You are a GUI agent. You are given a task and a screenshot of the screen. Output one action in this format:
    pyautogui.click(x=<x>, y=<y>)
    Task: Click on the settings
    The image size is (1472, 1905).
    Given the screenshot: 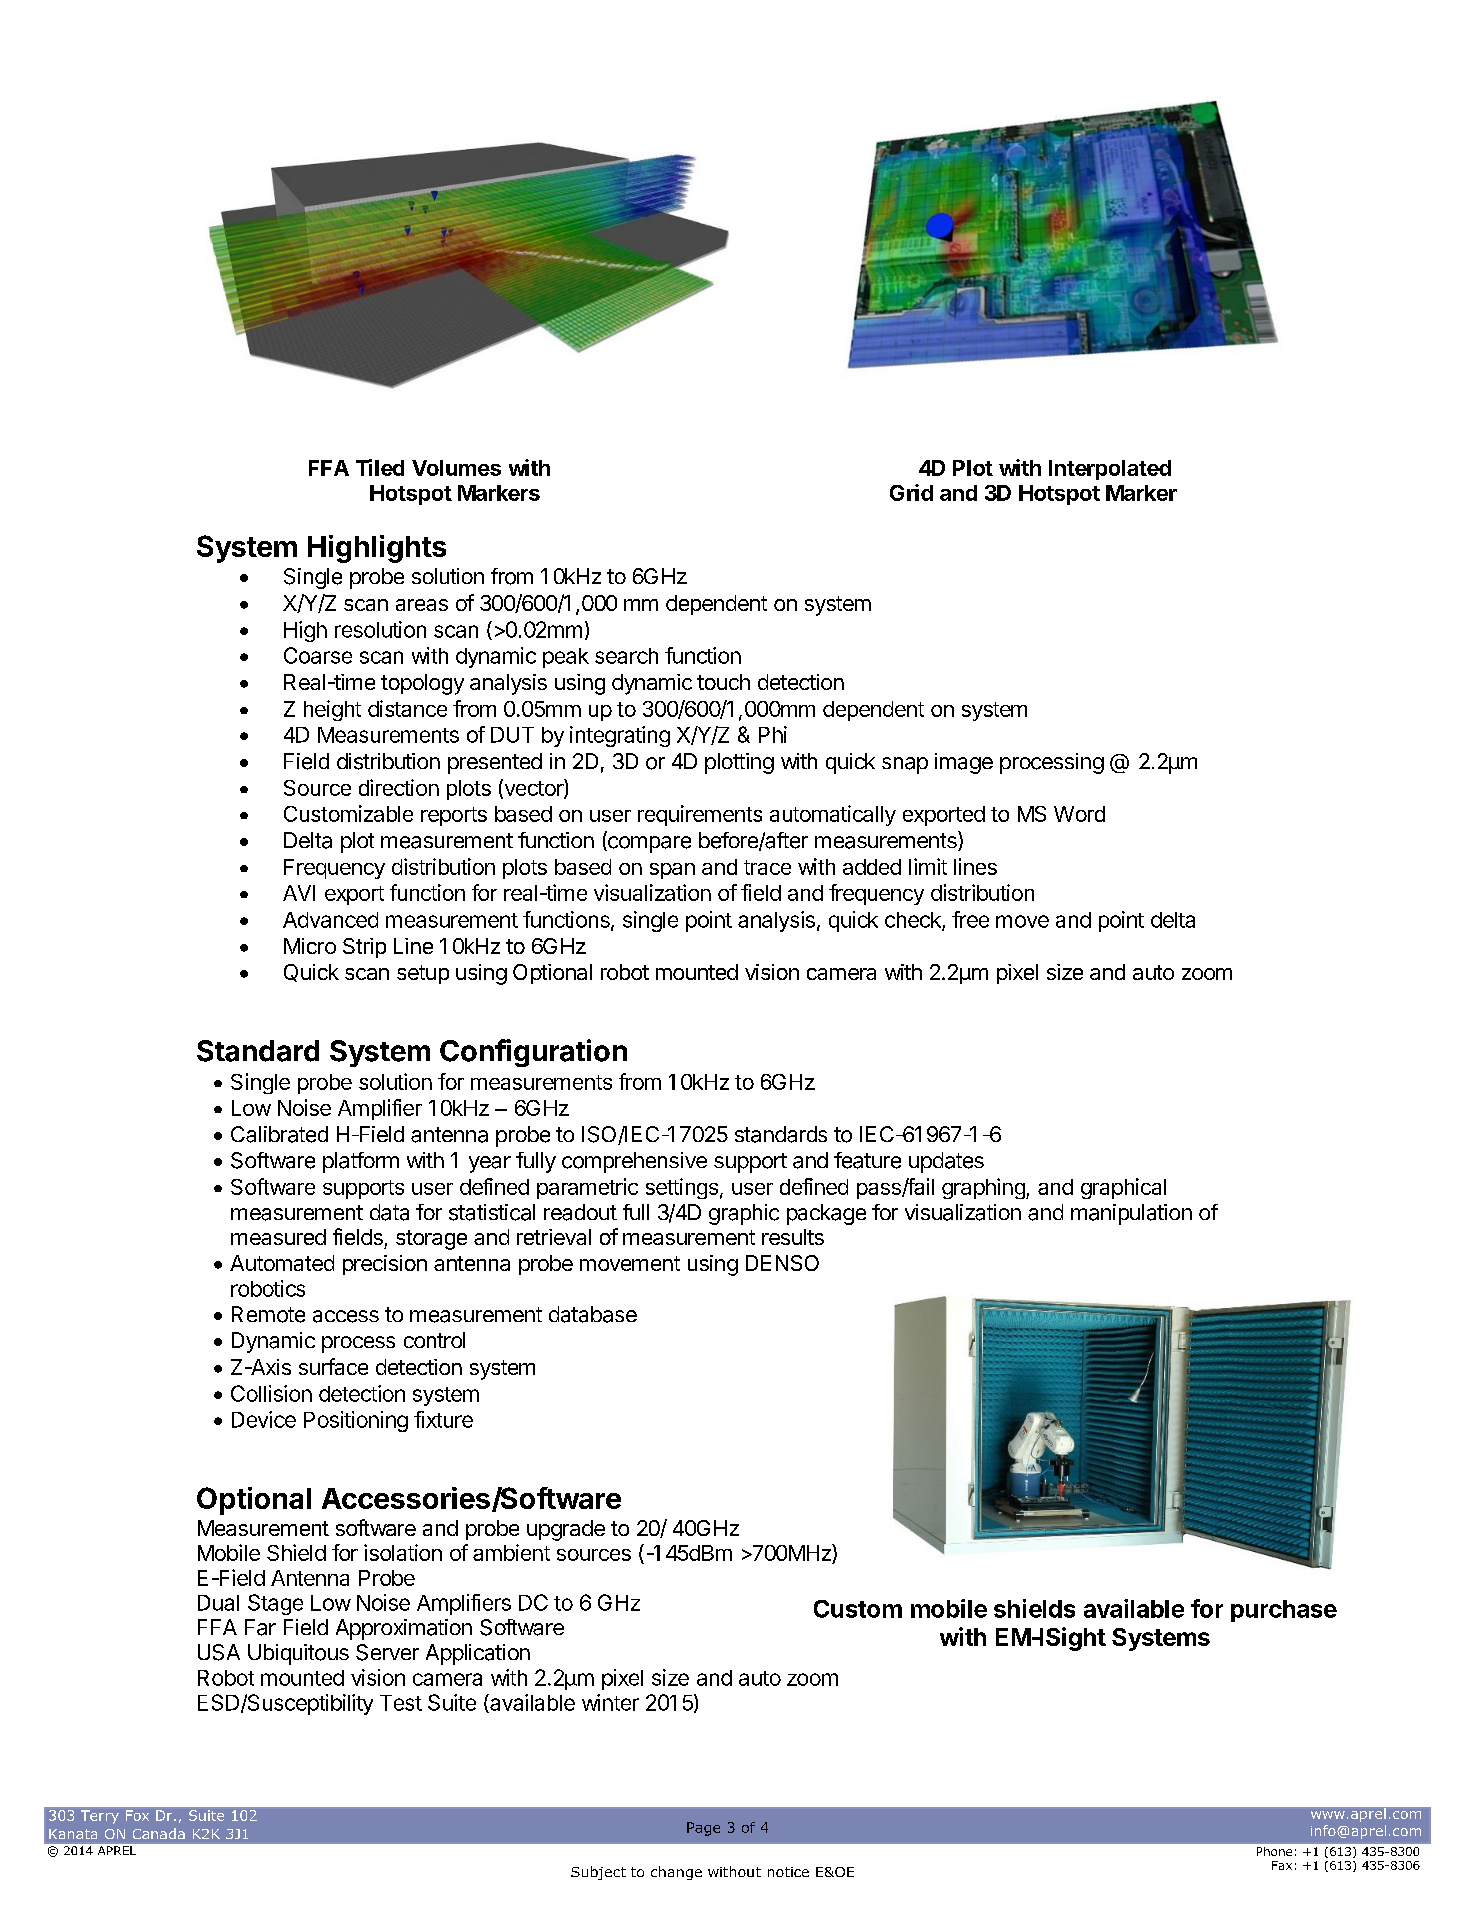 What is the action you would take?
    pyautogui.click(x=682, y=1188)
